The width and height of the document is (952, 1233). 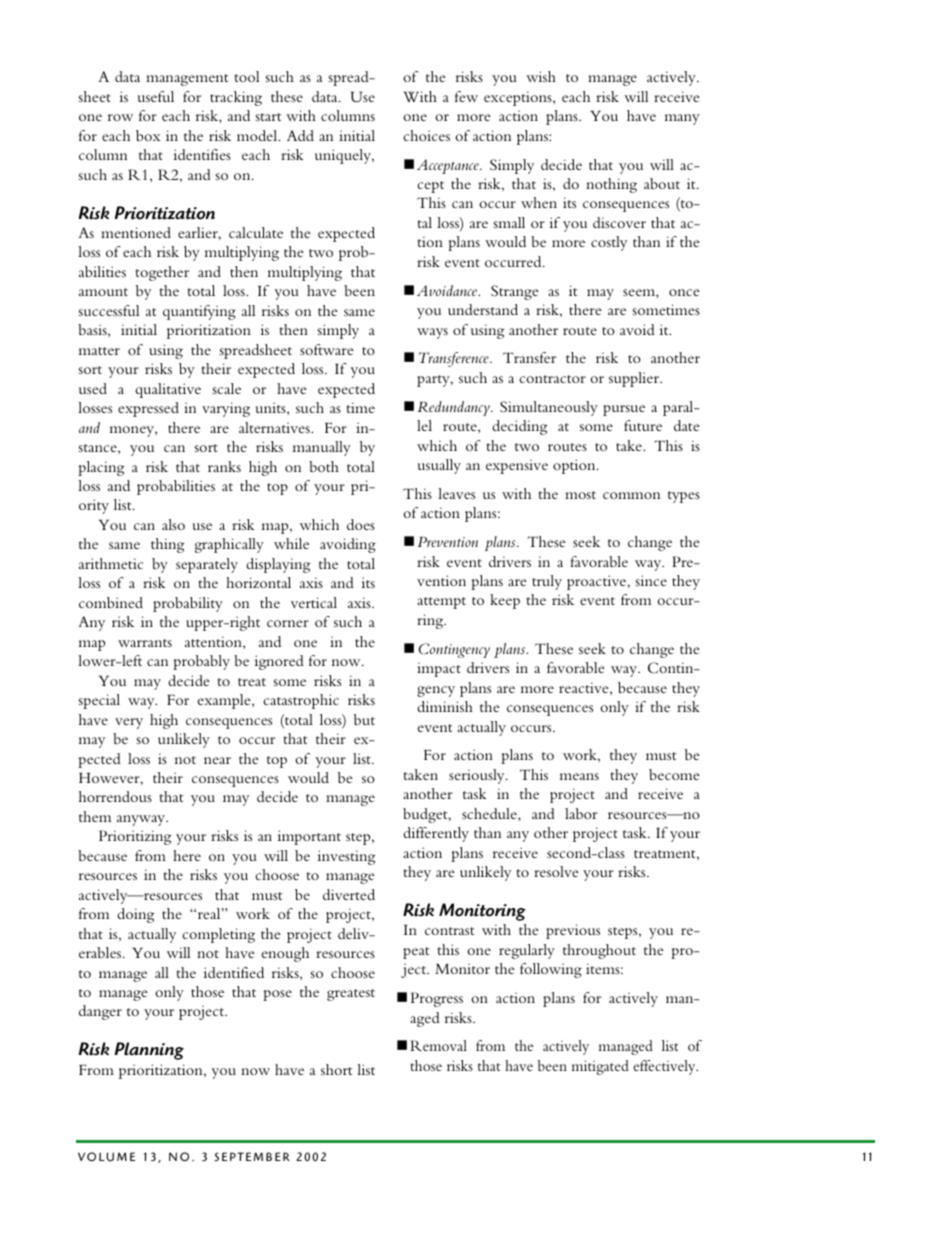 What do you see at coordinates (597, 582) in the document?
I see `proactive` at bounding box center [597, 582].
